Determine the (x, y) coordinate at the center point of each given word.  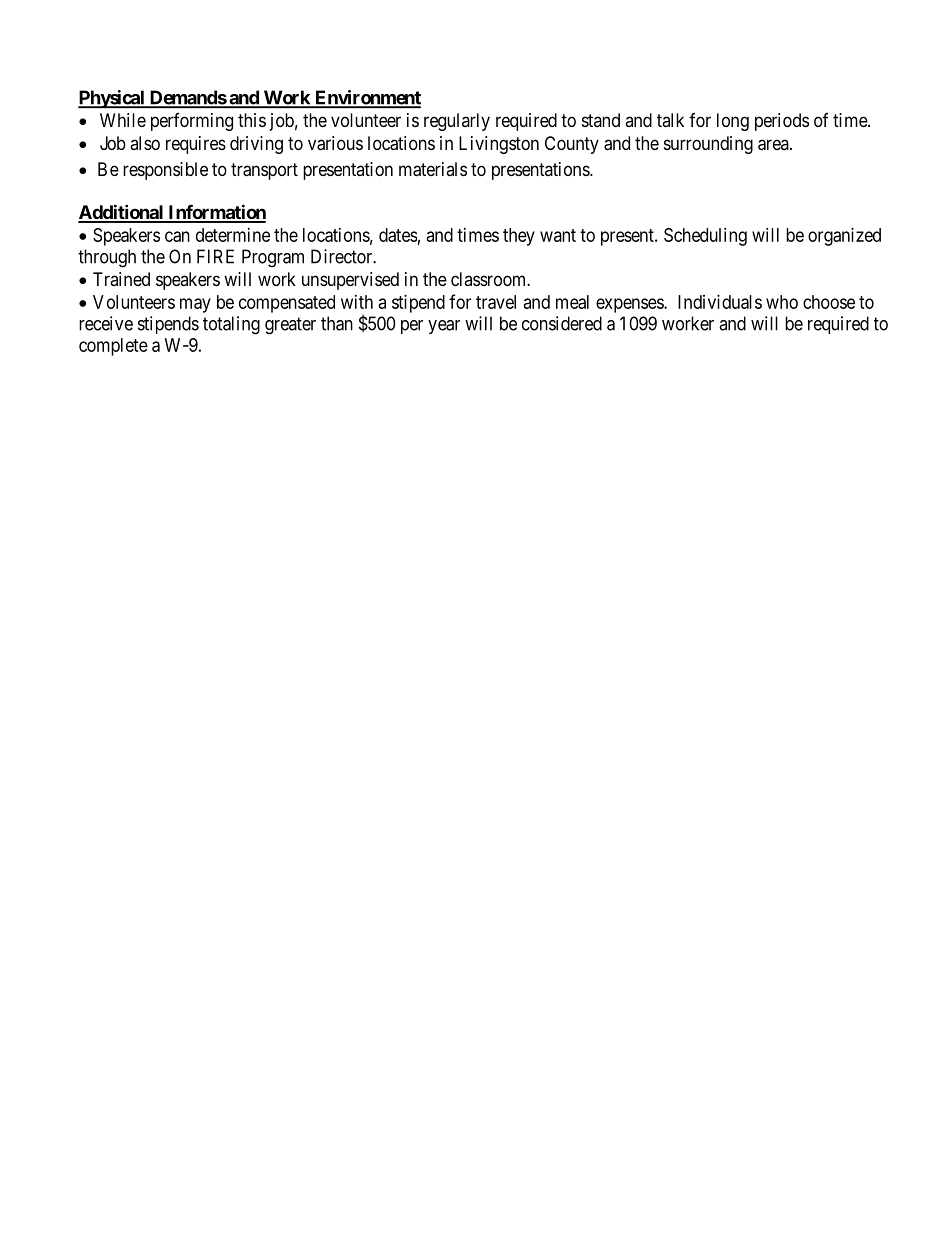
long (733, 122)
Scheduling (705, 237)
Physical (112, 99)
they (519, 237)
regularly (457, 122)
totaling (231, 325)
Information (216, 213)
